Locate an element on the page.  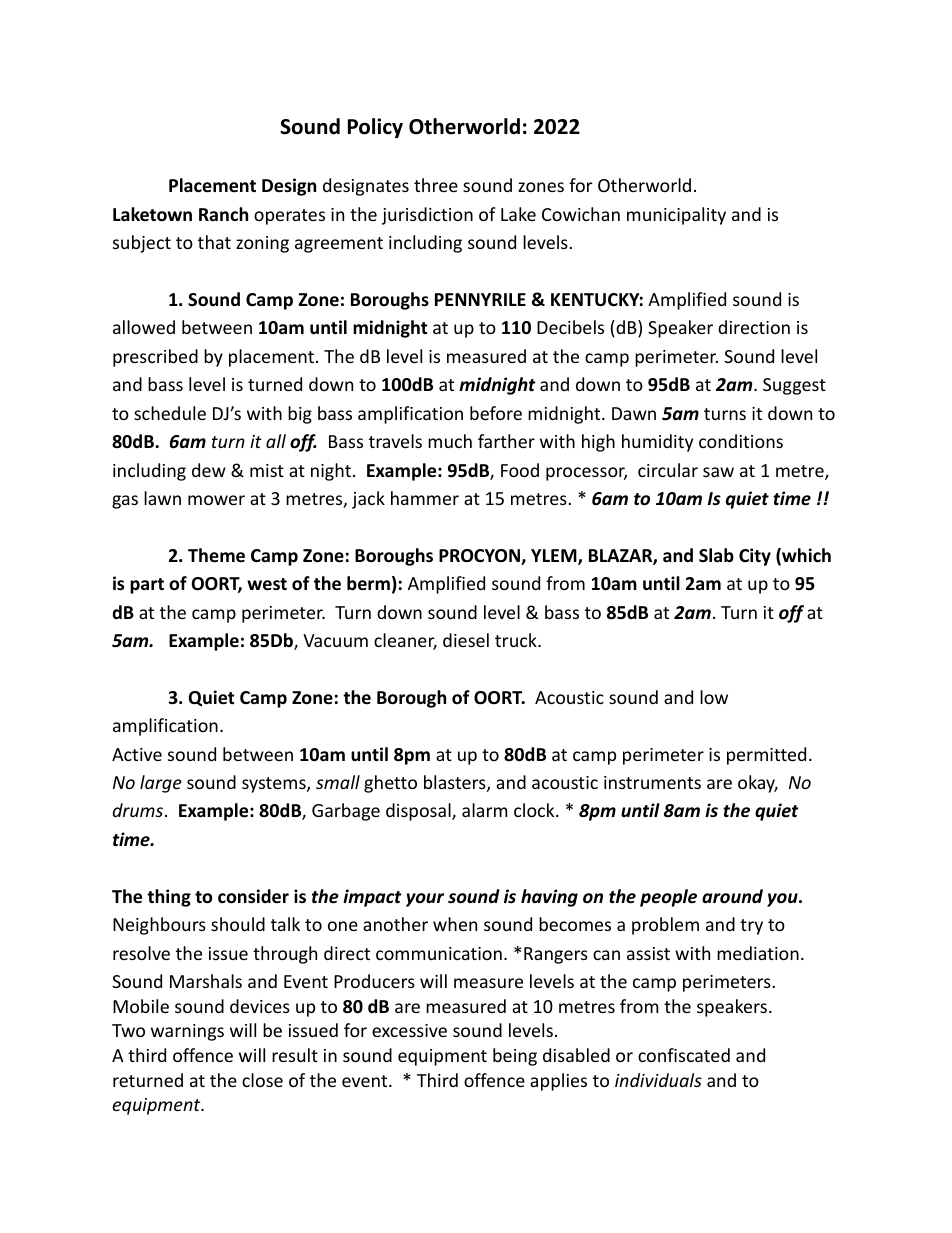
Decibels is located at coordinates (570, 327).
